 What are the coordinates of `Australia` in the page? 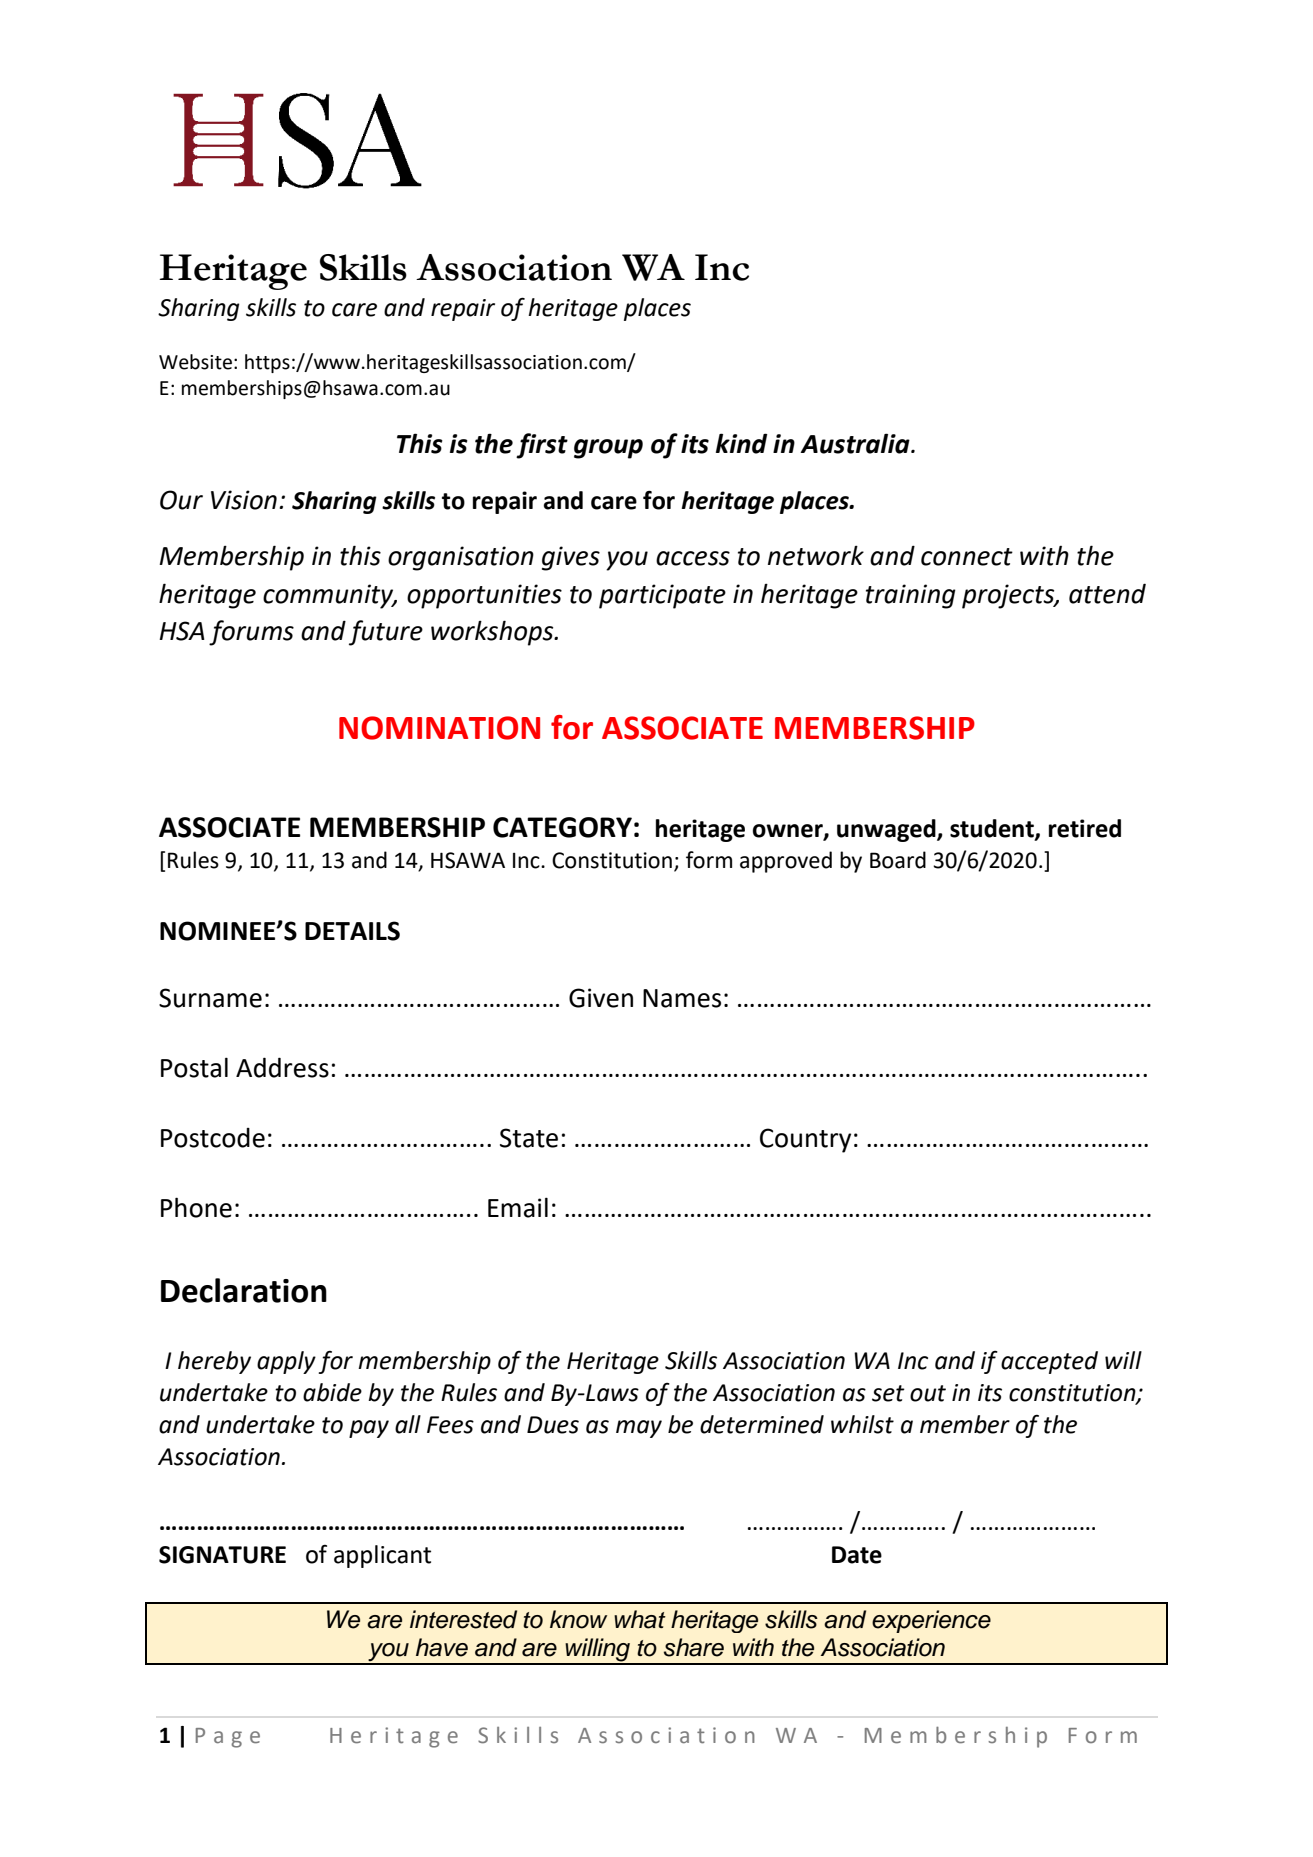 It's located at (856, 443).
